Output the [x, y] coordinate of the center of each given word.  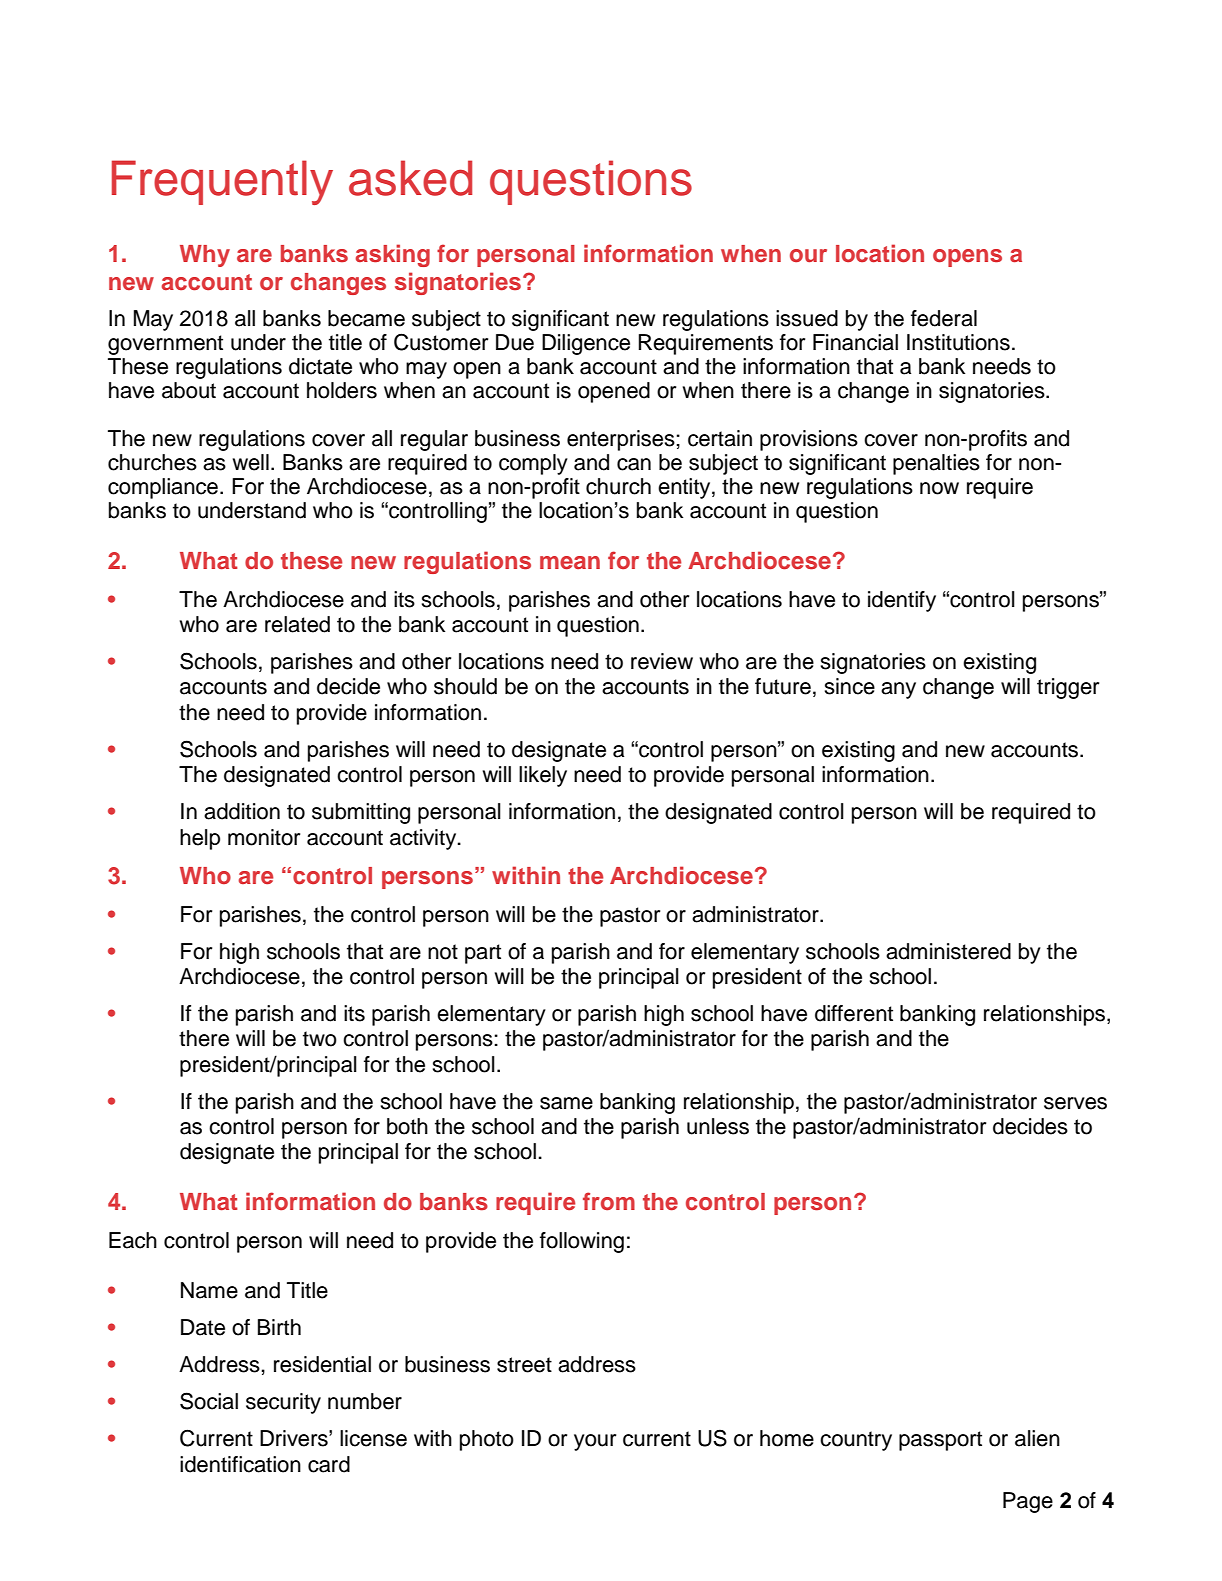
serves [1075, 1103]
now [939, 488]
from [609, 1201]
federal [944, 318]
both [407, 1126]
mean [570, 562]
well [251, 462]
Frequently [222, 182]
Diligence [586, 344]
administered [948, 951]
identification [240, 1464]
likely [543, 776]
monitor [264, 837]
